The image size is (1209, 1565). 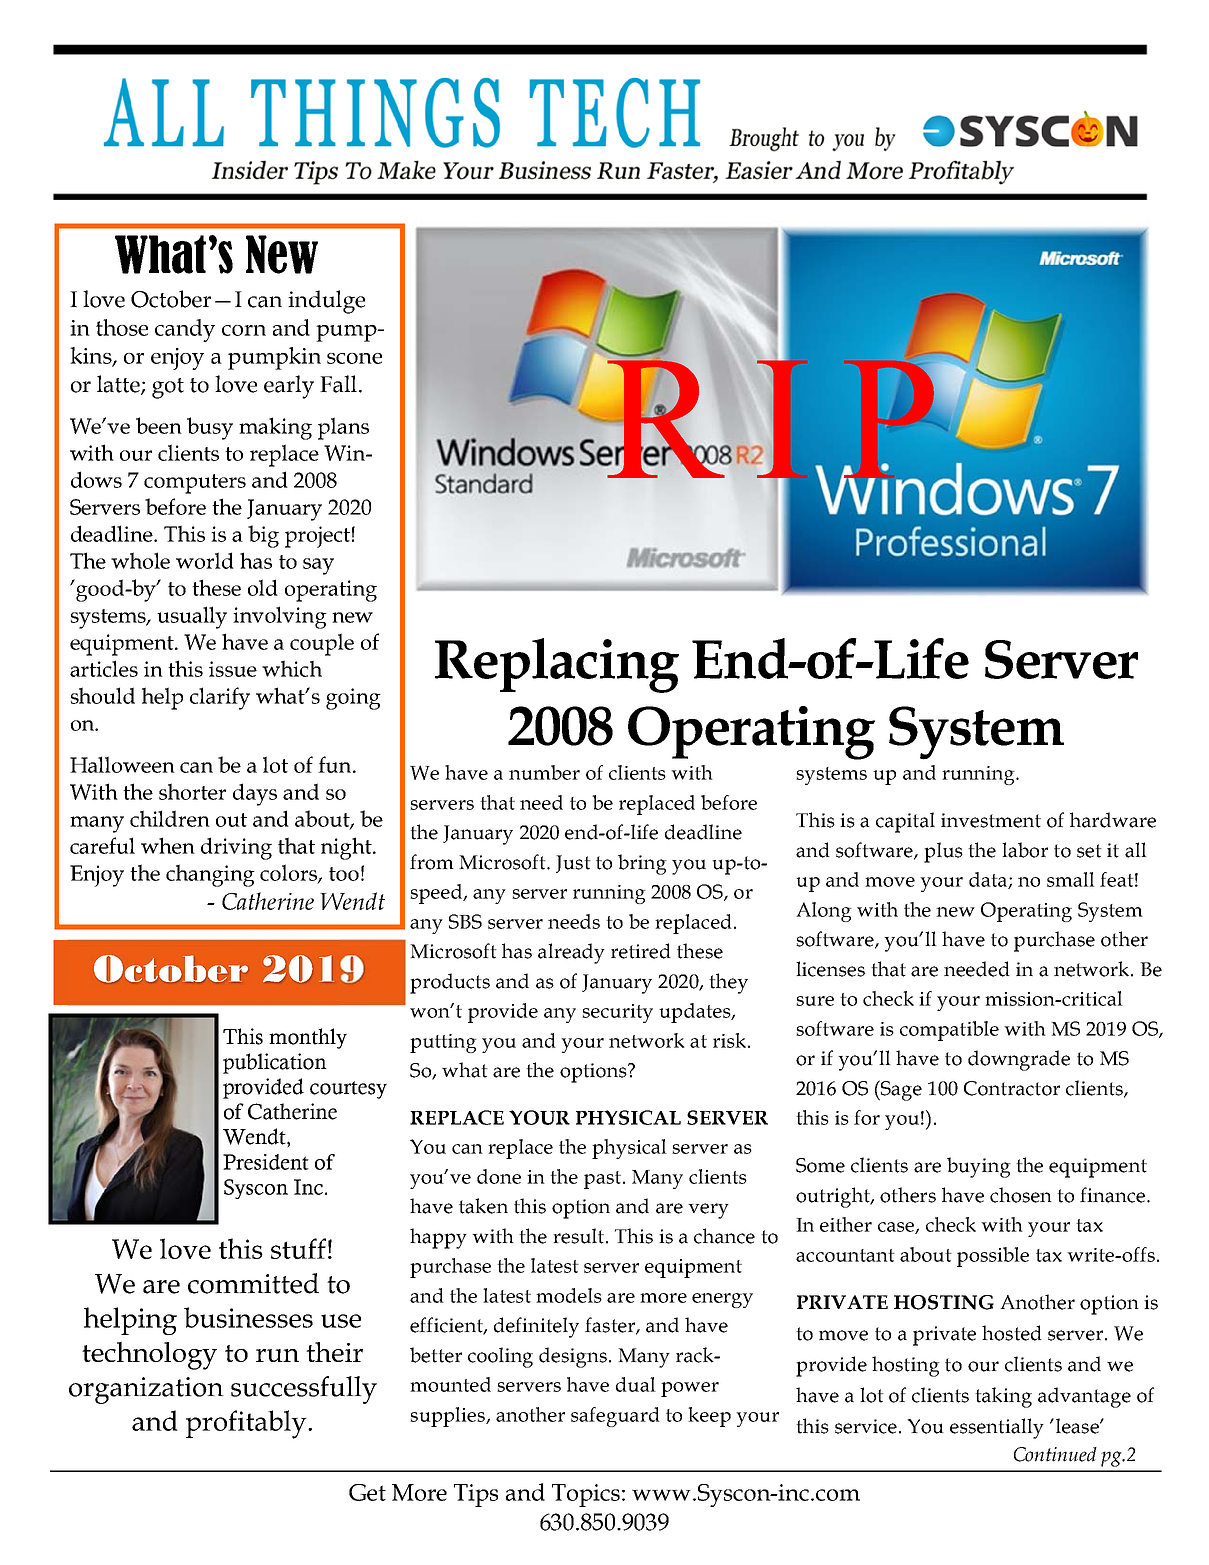 What do you see at coordinates (244, 330) in the page?
I see `corn` at bounding box center [244, 330].
